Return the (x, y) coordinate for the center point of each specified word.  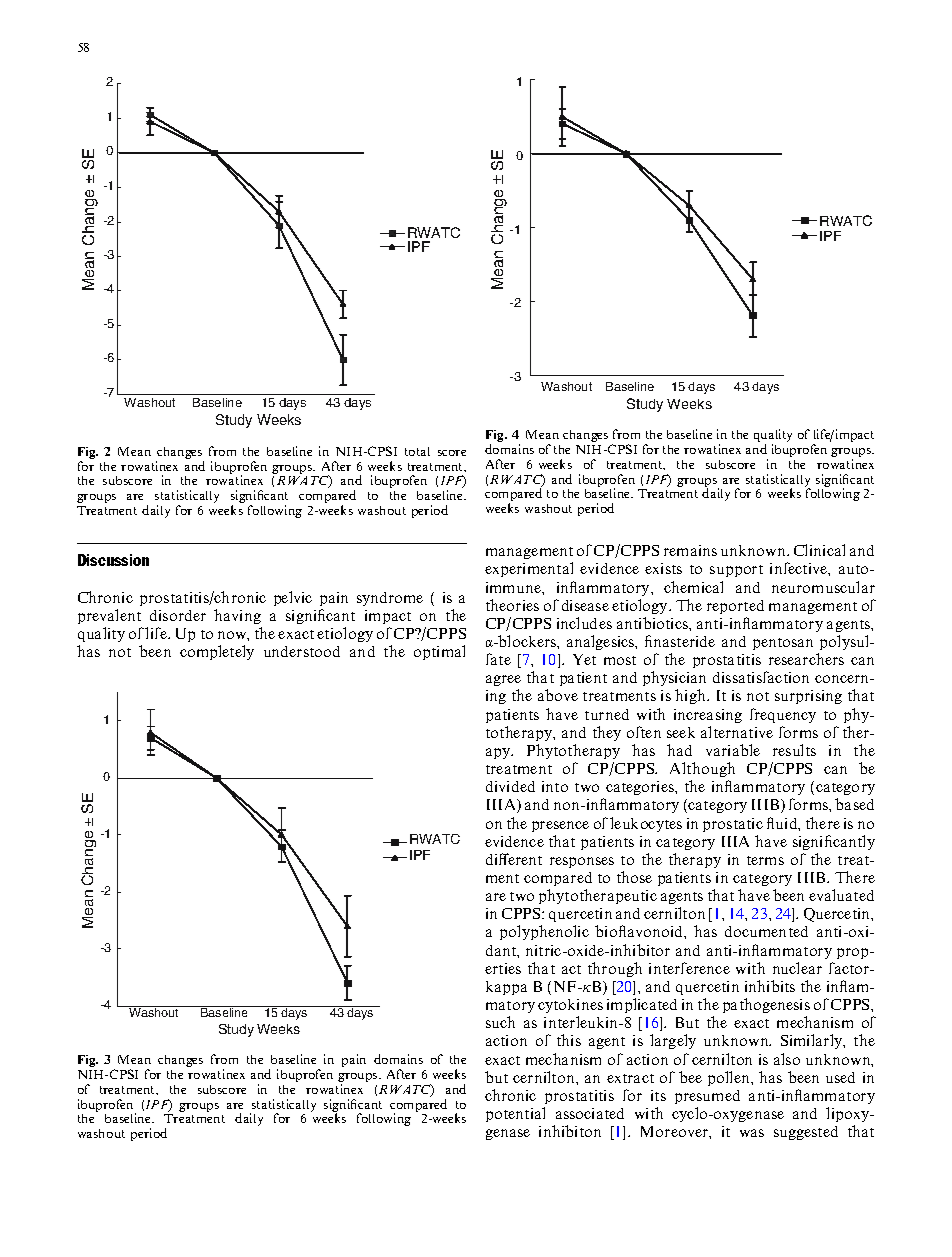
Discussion (113, 560)
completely (217, 652)
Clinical (819, 550)
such (500, 1022)
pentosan (783, 644)
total (417, 451)
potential (515, 1114)
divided (510, 786)
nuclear (797, 968)
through (615, 969)
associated (590, 1113)
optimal (439, 652)
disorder (178, 615)
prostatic (733, 825)
